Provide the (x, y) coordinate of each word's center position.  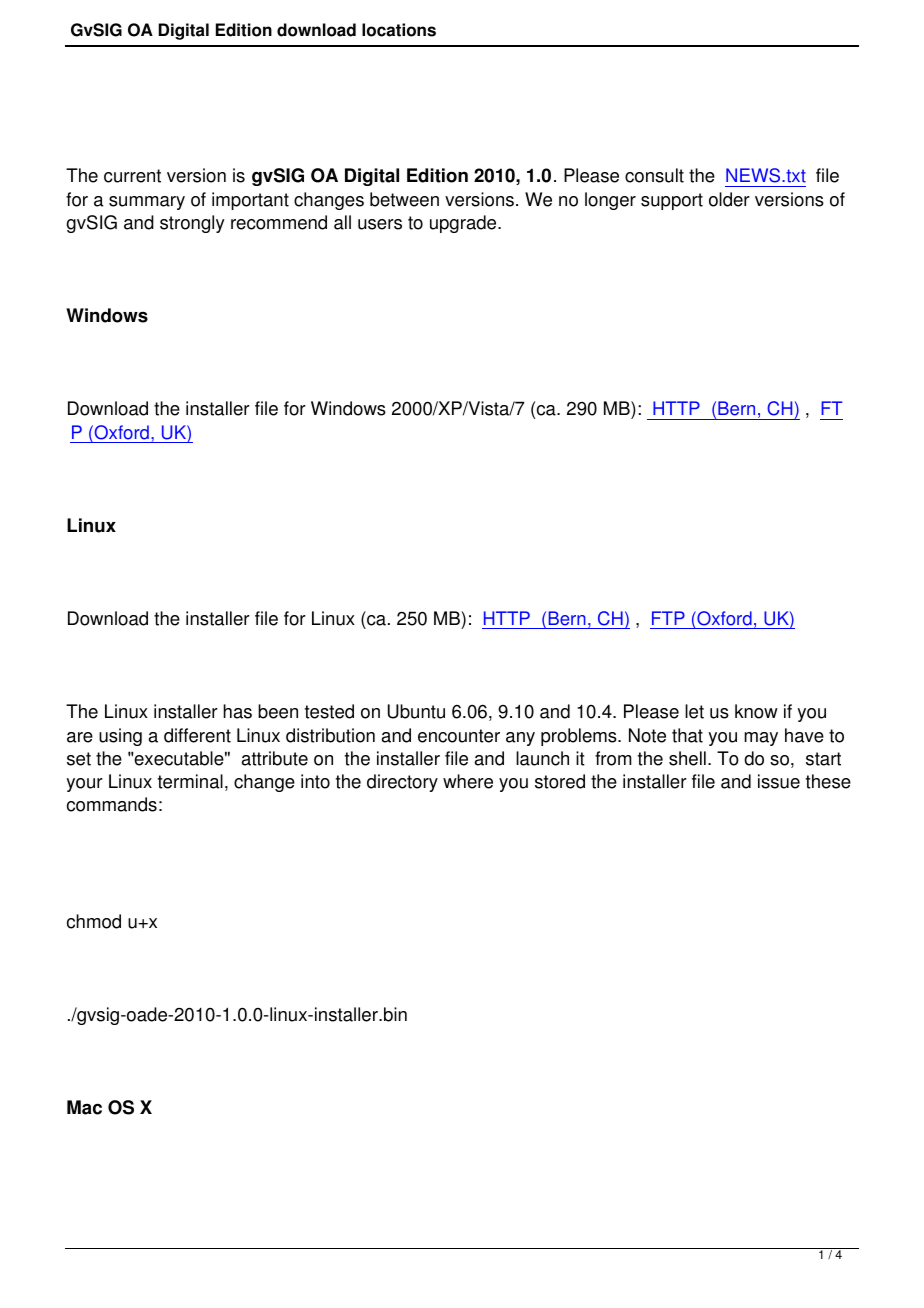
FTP (668, 618)
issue (779, 781)
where (468, 781)
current (132, 176)
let (694, 711)
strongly (192, 224)
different (197, 735)
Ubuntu (416, 711)
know (756, 711)
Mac (84, 1107)
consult (654, 175)
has (237, 711)
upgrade (464, 224)
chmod (94, 921)
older (729, 199)
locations (399, 30)
